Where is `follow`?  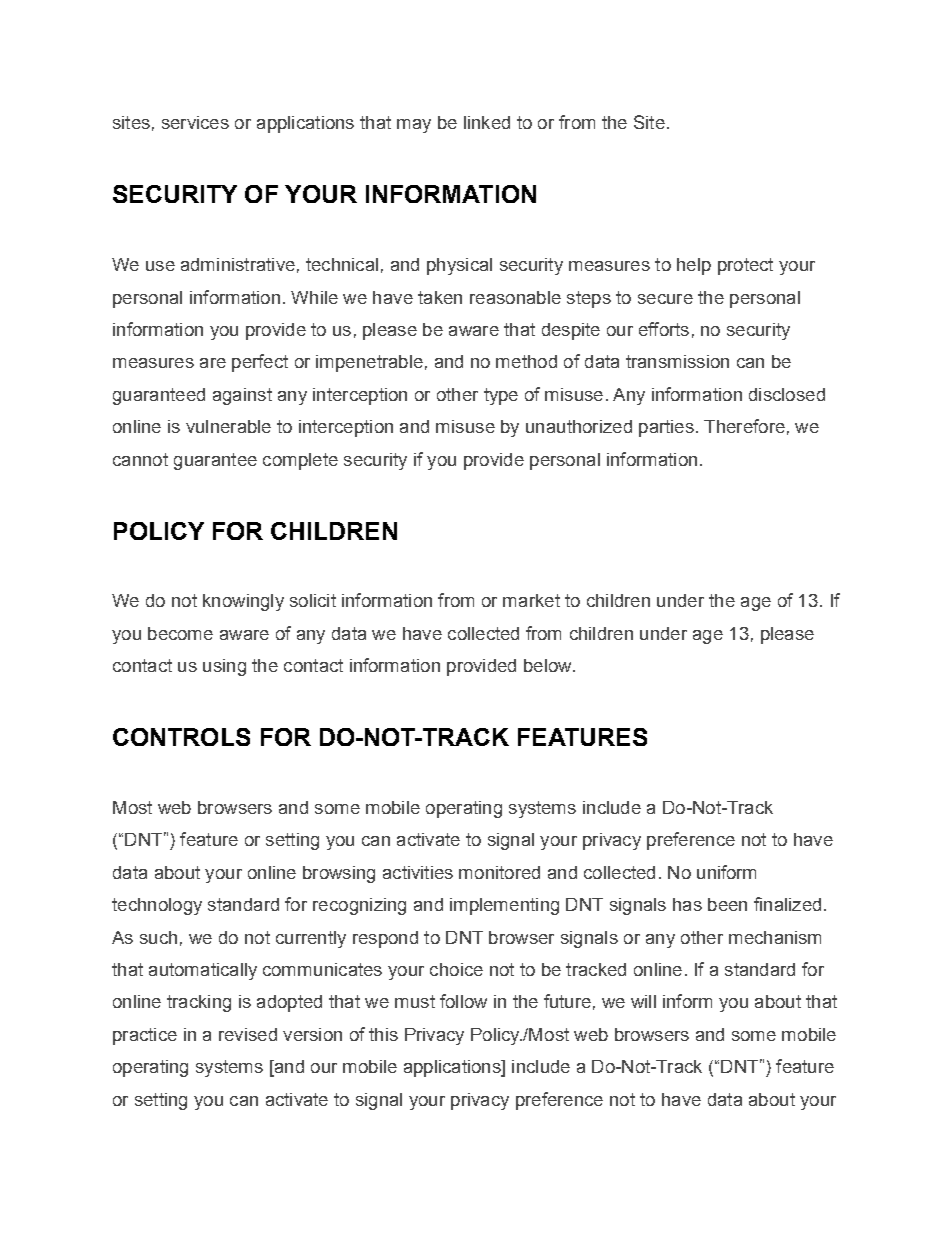 follow is located at coordinates (463, 1001).
